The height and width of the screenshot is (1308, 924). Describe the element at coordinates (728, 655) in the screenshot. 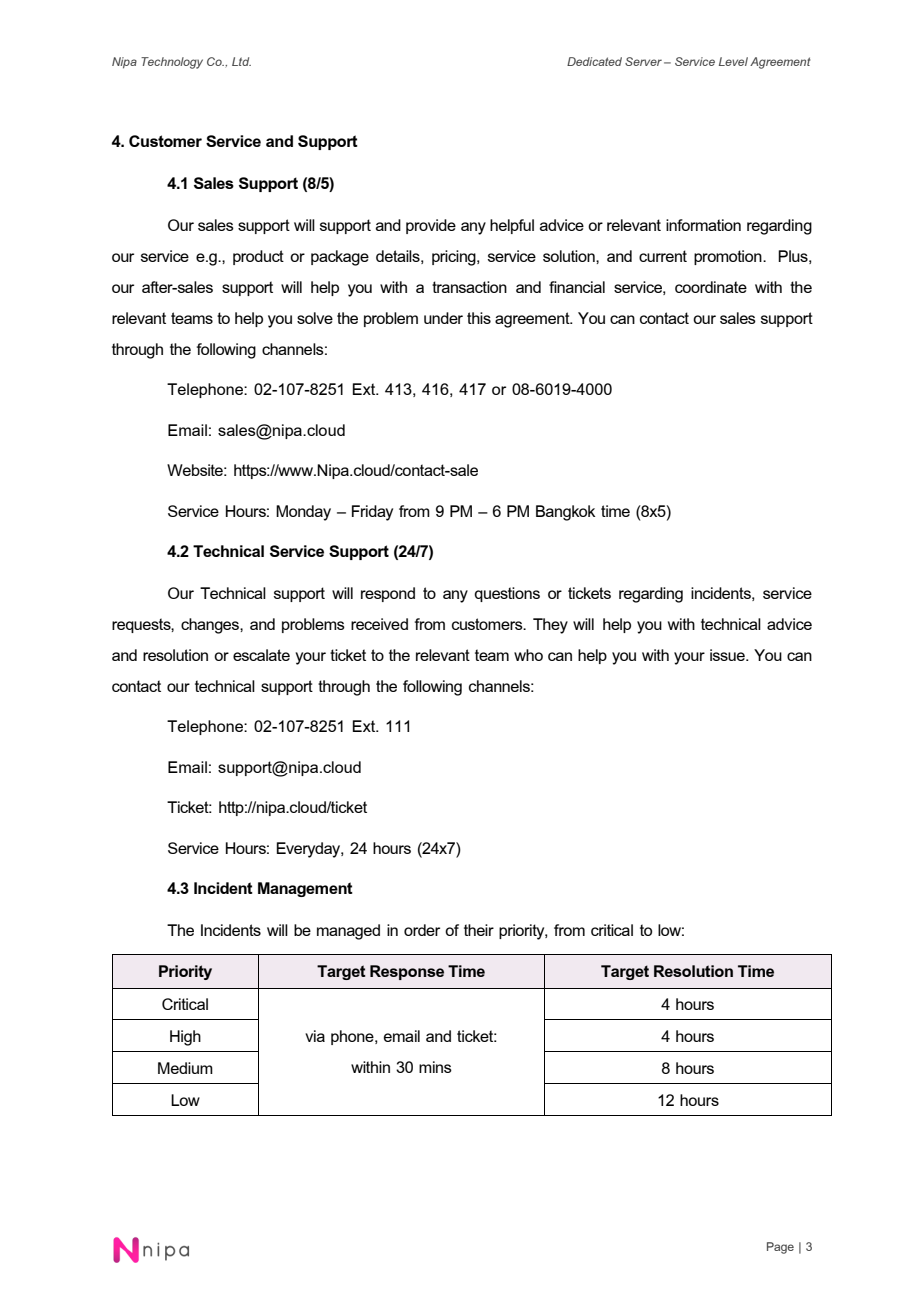

I see `issue` at that location.
